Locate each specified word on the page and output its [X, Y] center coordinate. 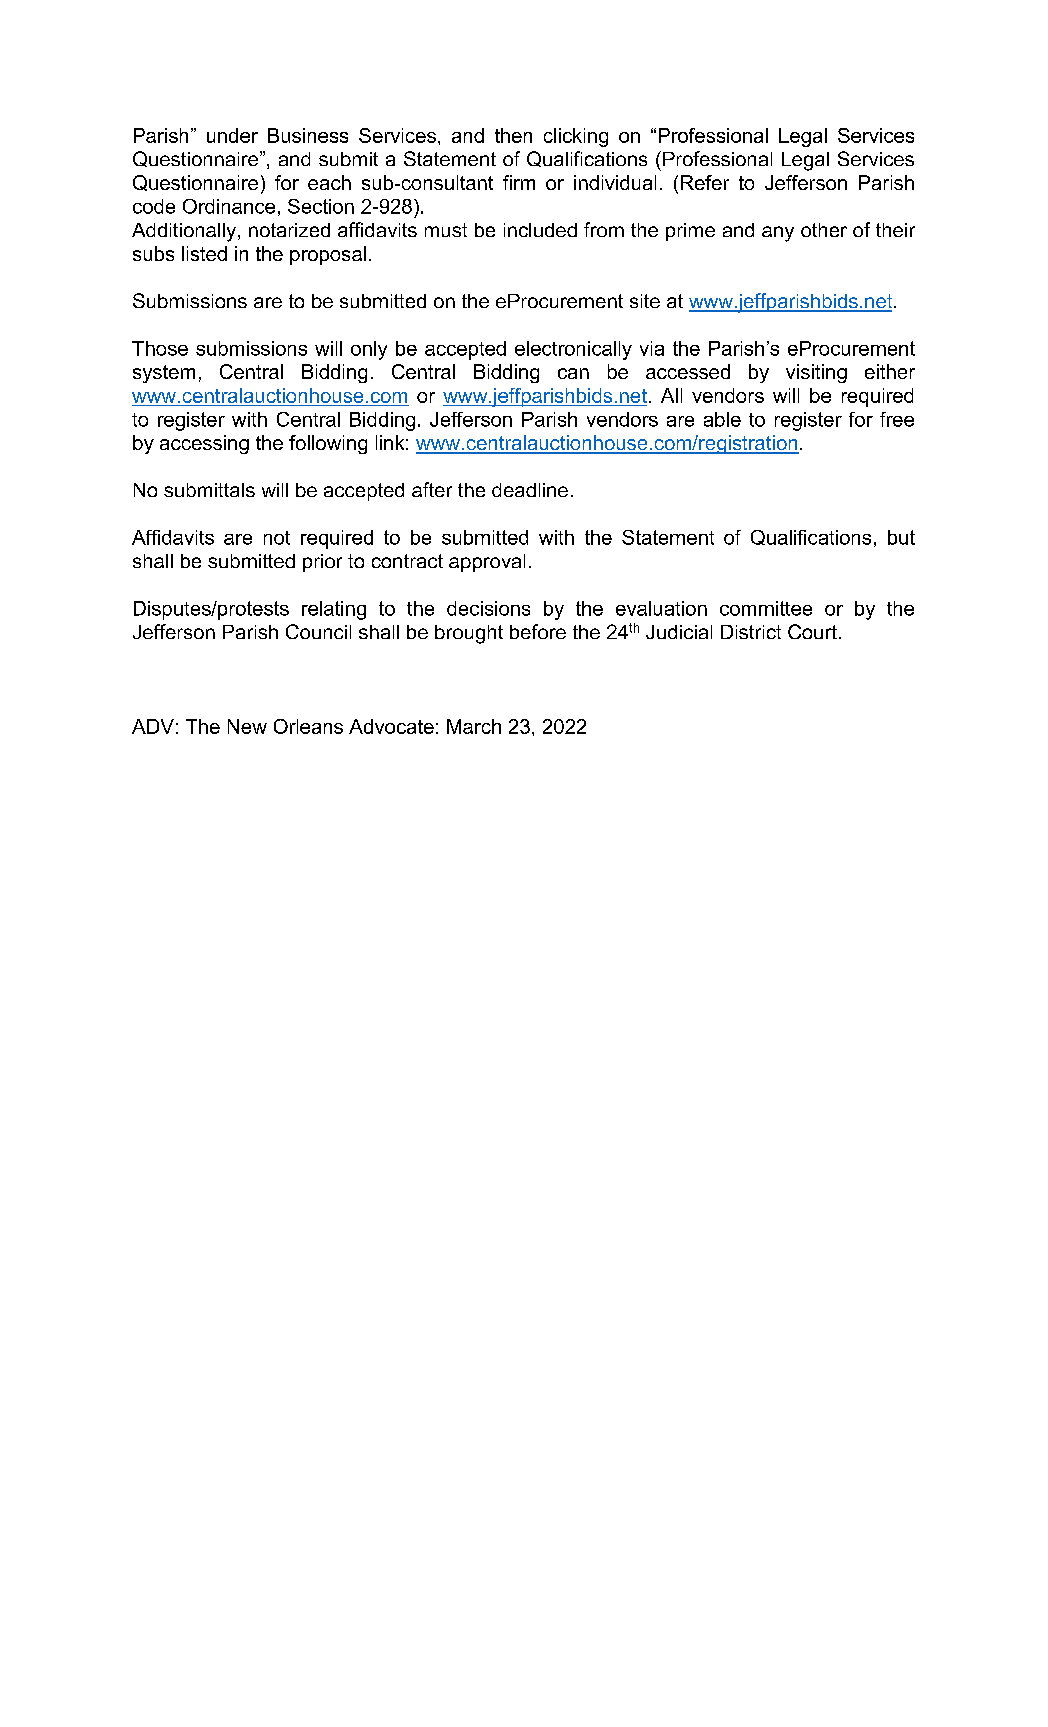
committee [766, 608]
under [232, 135]
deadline [530, 490]
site [645, 301]
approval [487, 563]
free [897, 419]
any [778, 234]
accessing [204, 444]
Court [812, 631]
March [474, 726]
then [513, 135]
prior [322, 563]
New [247, 726]
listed [204, 253]
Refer [705, 182]
